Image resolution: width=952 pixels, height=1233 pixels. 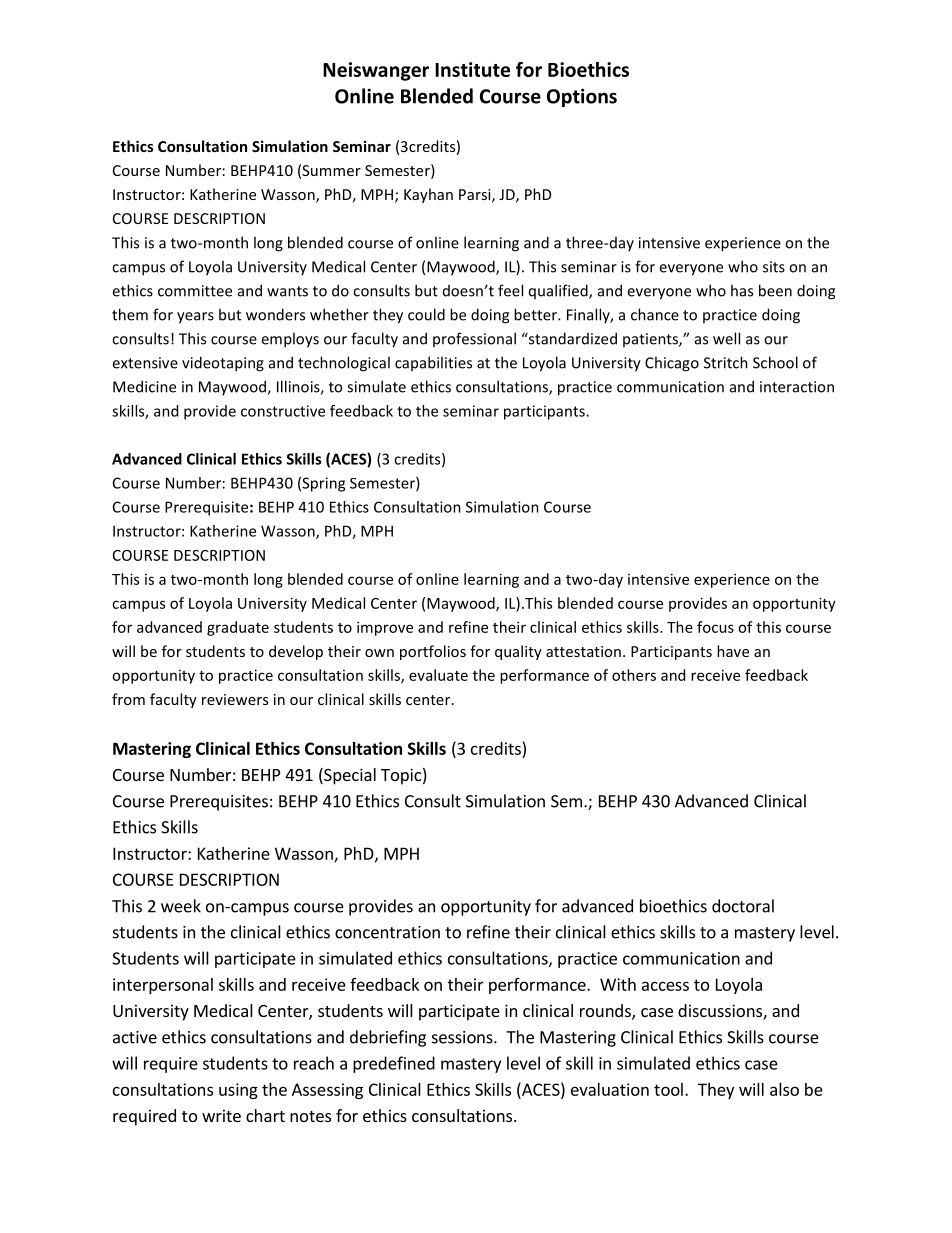 I want to click on Institute, so click(x=472, y=69).
